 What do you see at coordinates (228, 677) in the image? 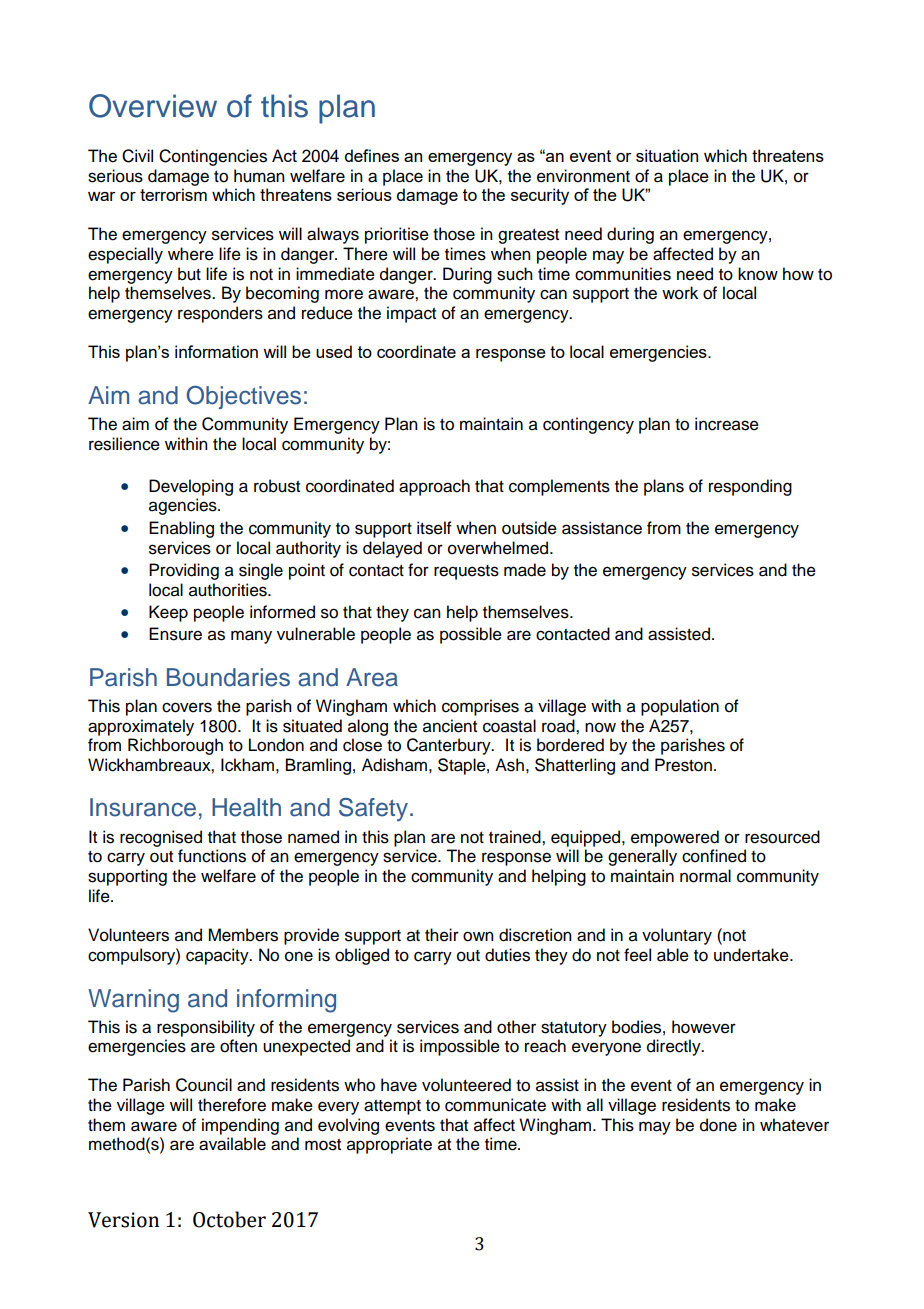
I see `Boundaries` at bounding box center [228, 677].
